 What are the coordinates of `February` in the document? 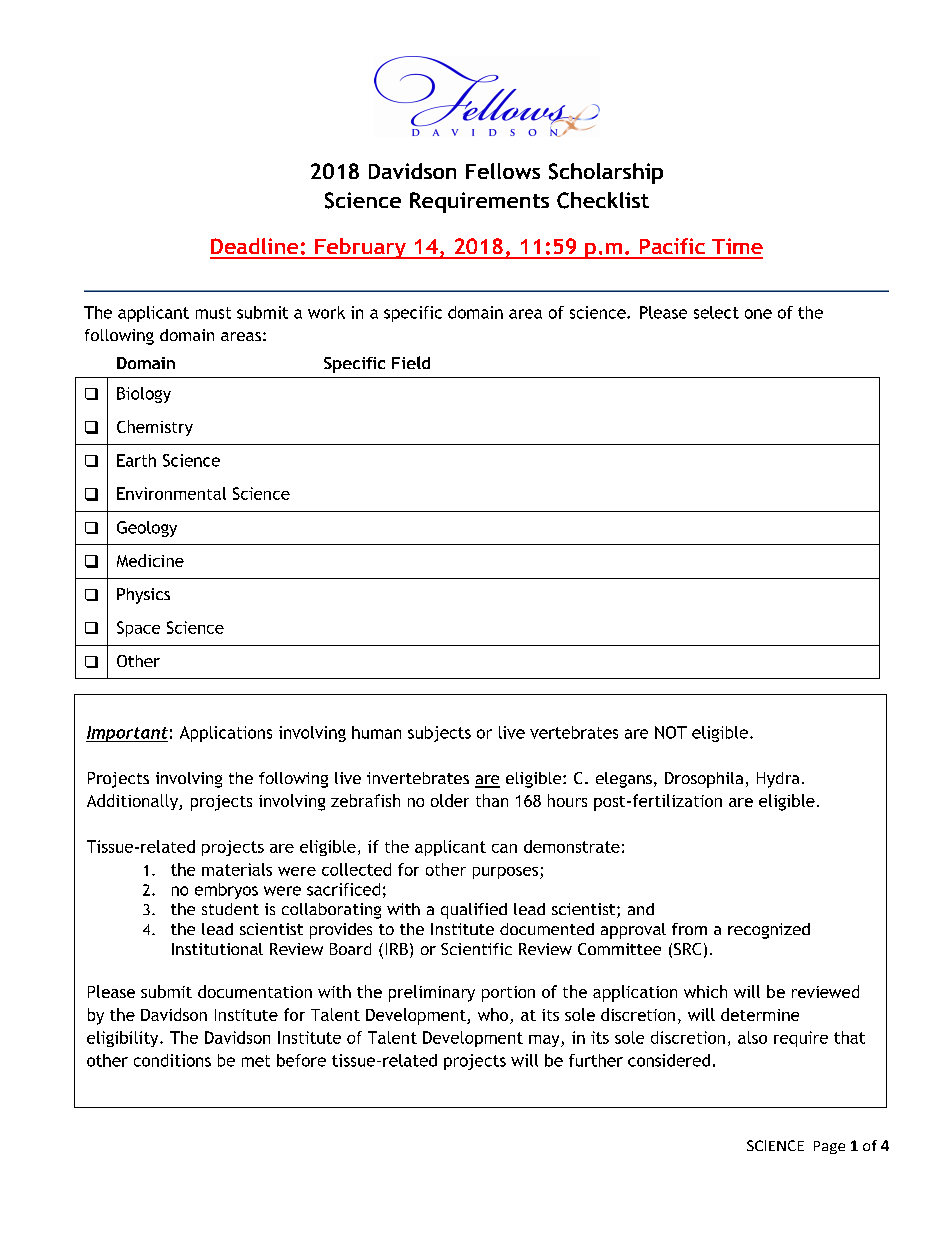 It's located at (360, 248).
